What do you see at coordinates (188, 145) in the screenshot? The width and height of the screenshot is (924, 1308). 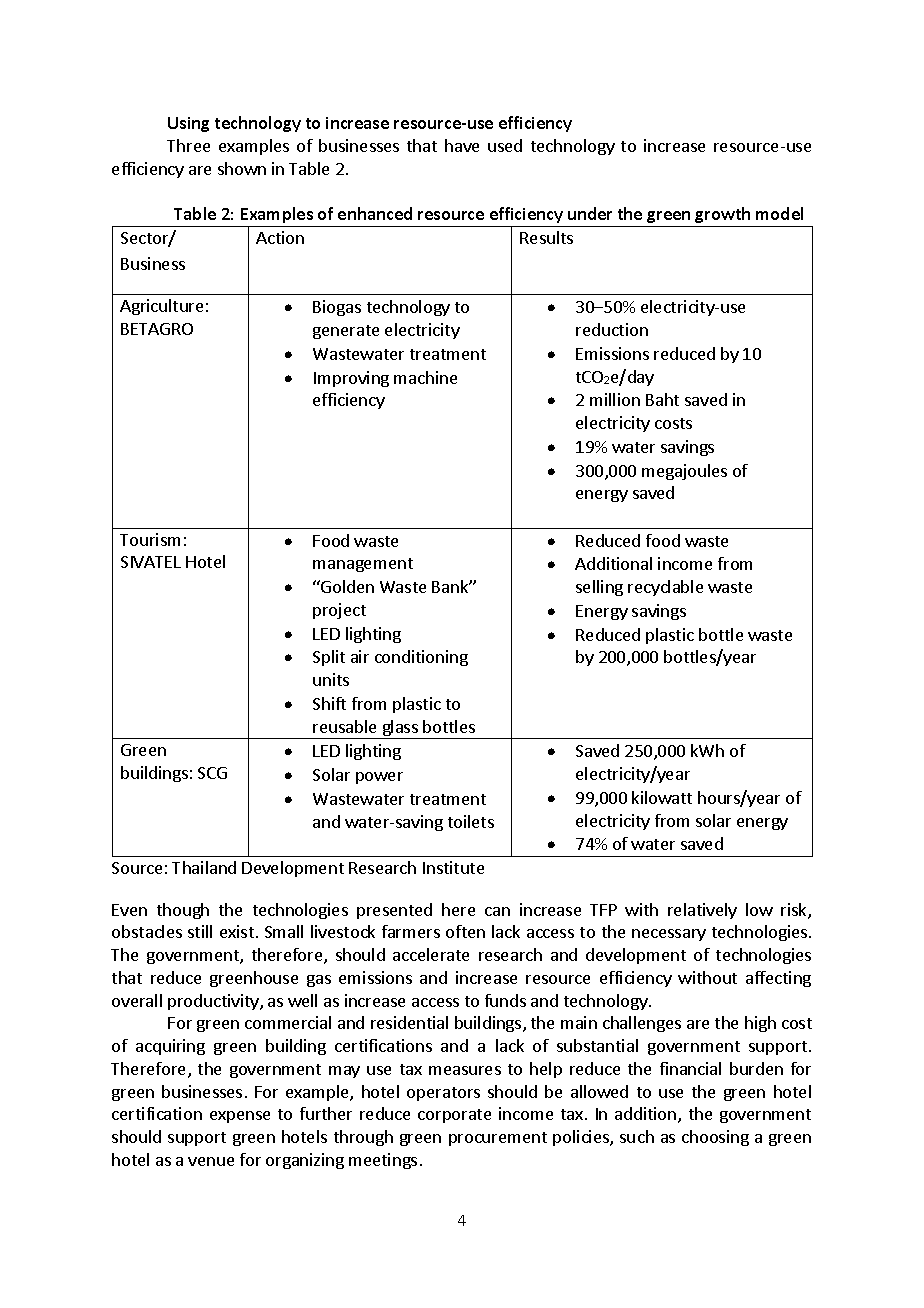 I see `Three` at bounding box center [188, 145].
